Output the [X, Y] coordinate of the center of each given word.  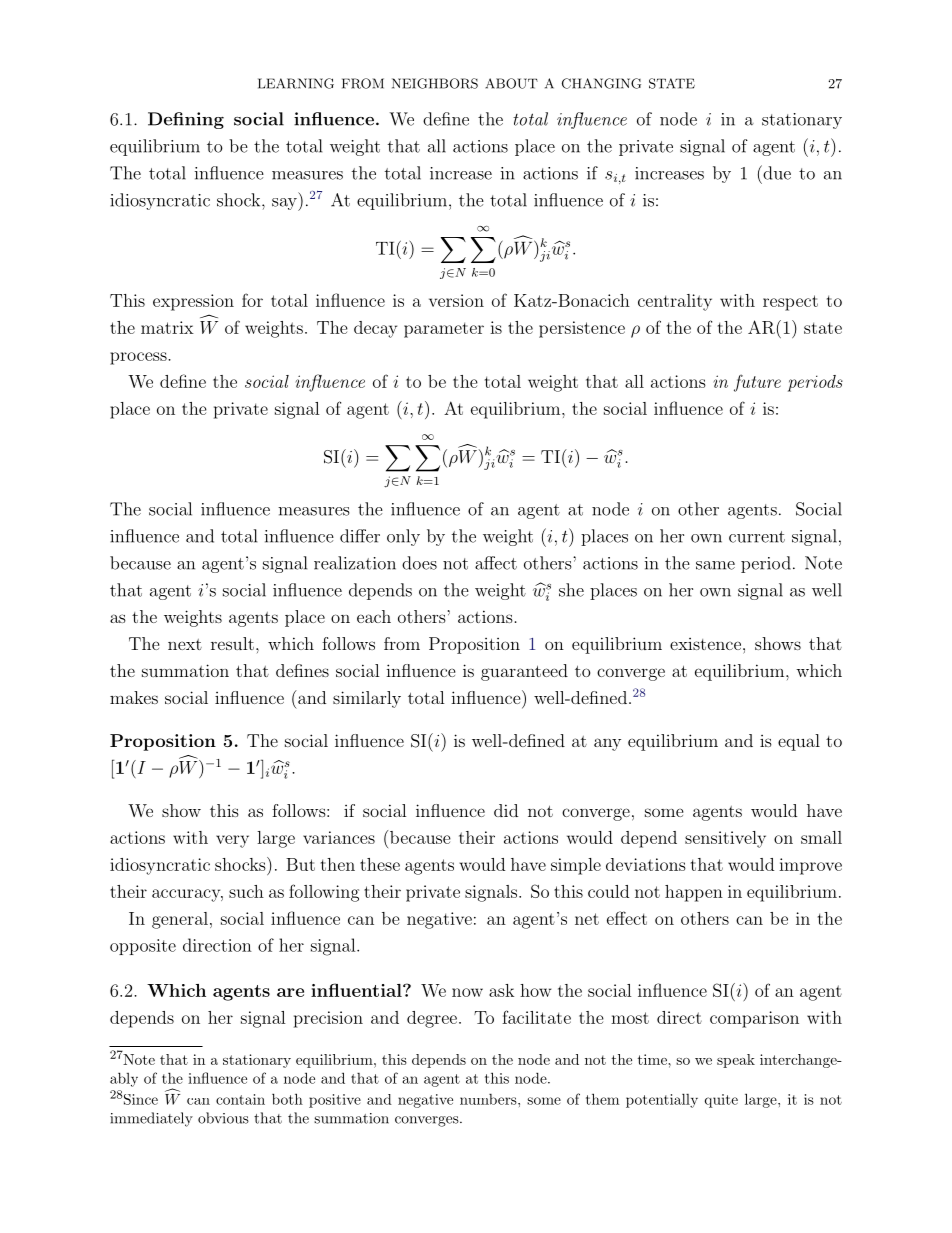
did [506, 810]
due [776, 172]
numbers [489, 1099]
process [139, 358]
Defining [186, 120]
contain [240, 1099]
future [757, 383]
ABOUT [511, 83]
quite [721, 1101]
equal [799, 742]
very [232, 841]
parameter [444, 330]
